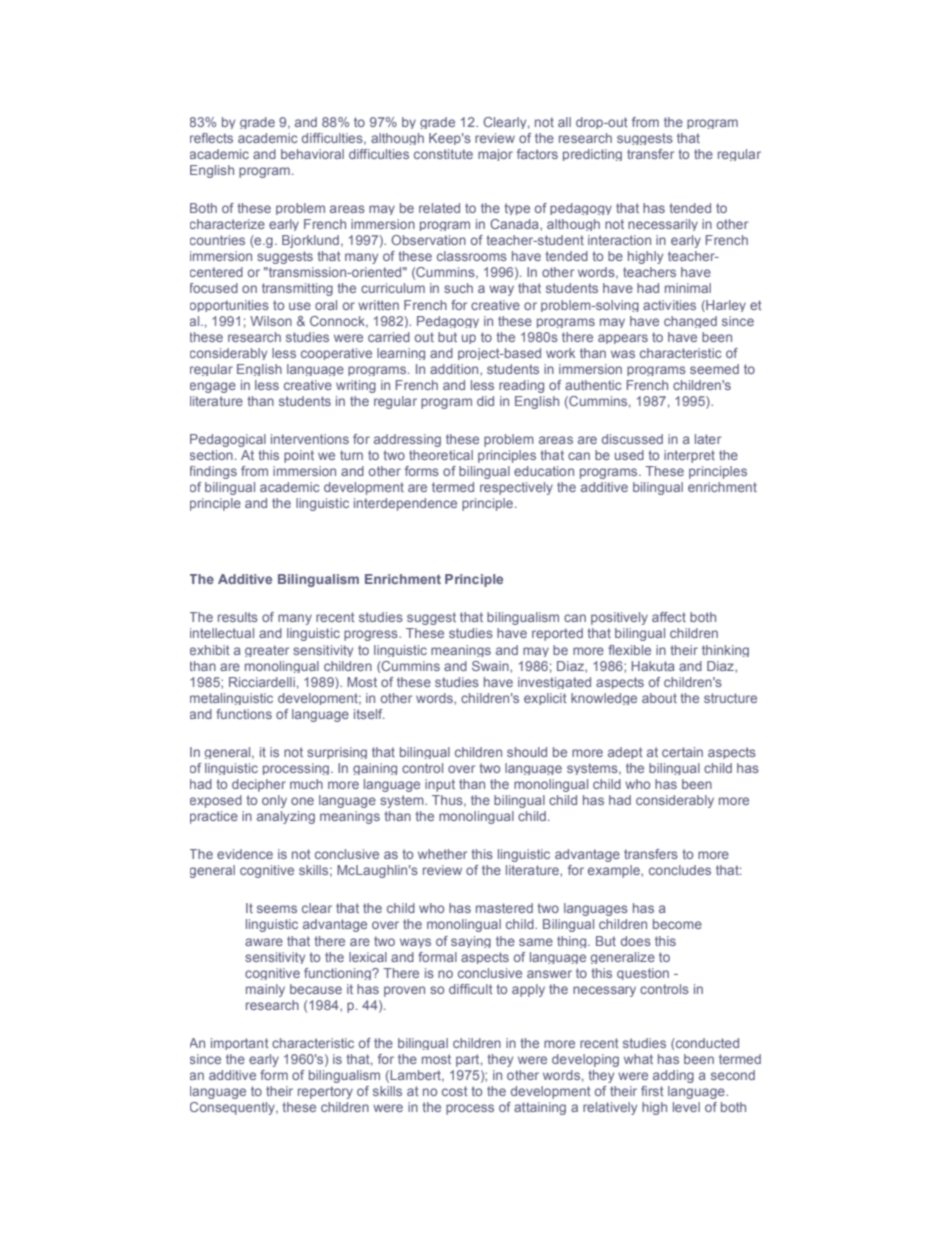 This screenshot has width=952, height=1233. I want to click on input, so click(440, 785).
